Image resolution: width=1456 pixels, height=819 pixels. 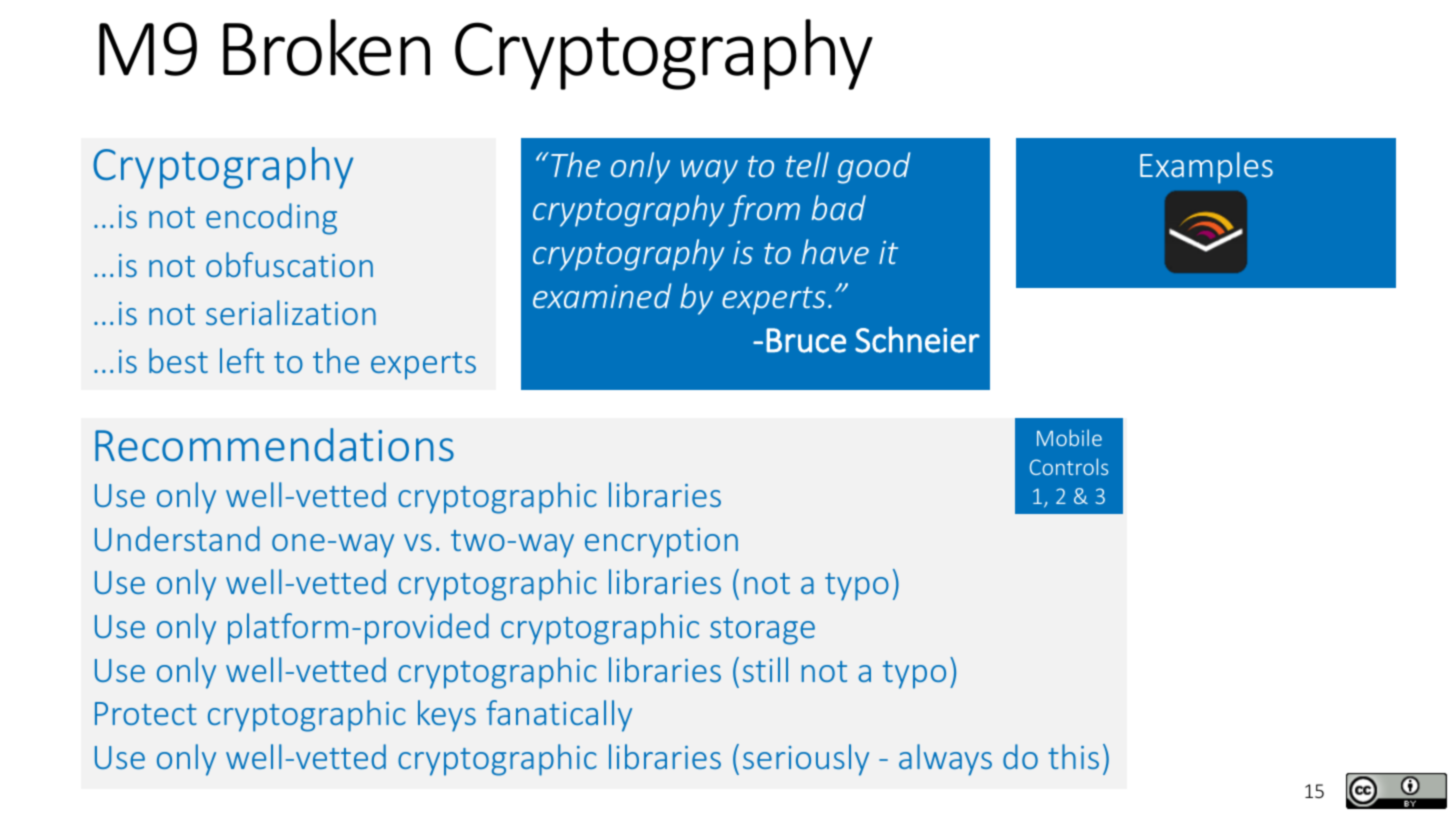 What do you see at coordinates (764, 211) in the page?
I see `from` at bounding box center [764, 211].
